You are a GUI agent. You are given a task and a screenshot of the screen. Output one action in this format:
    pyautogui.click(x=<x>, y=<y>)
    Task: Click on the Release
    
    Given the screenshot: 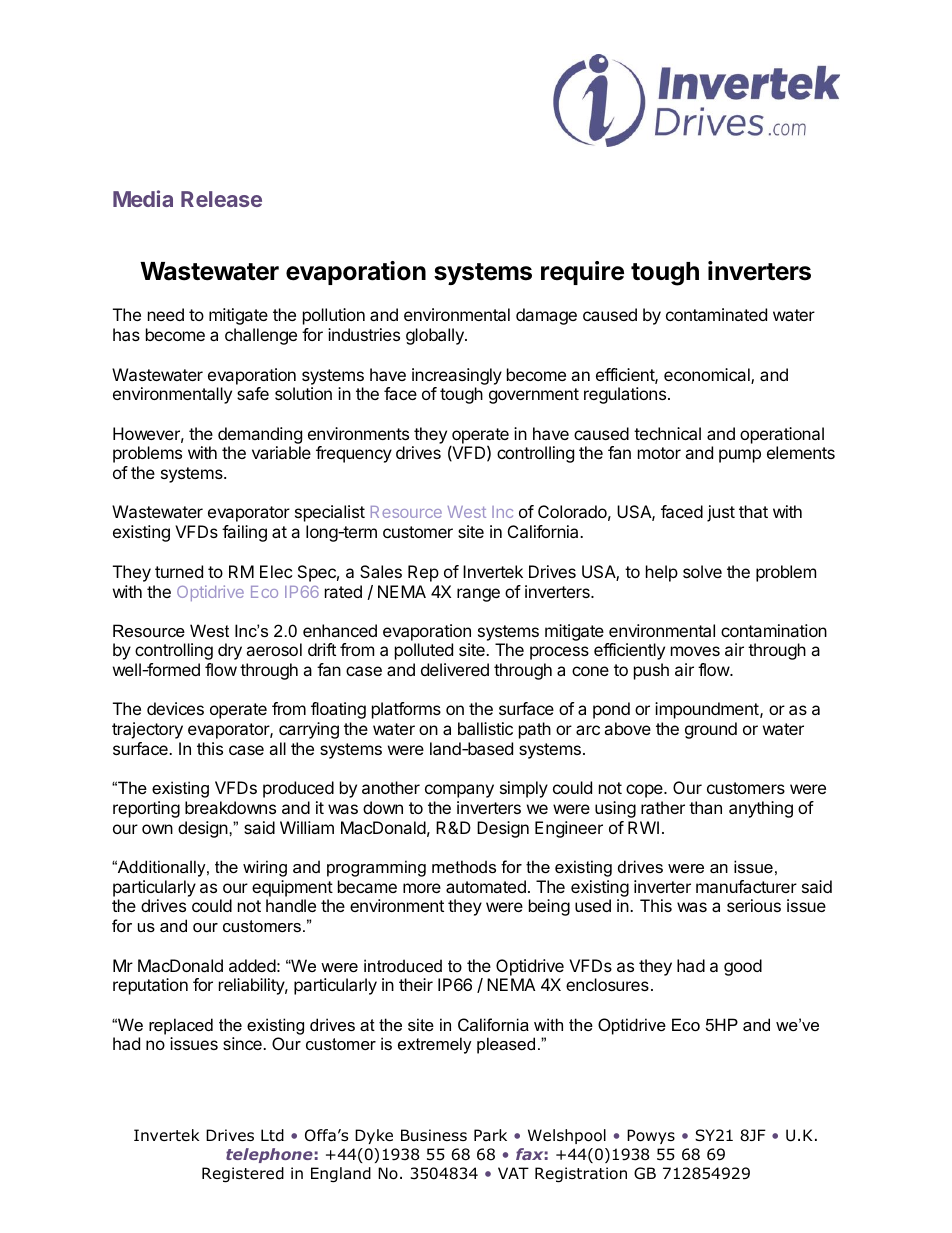 What is the action you would take?
    pyautogui.click(x=221, y=199)
